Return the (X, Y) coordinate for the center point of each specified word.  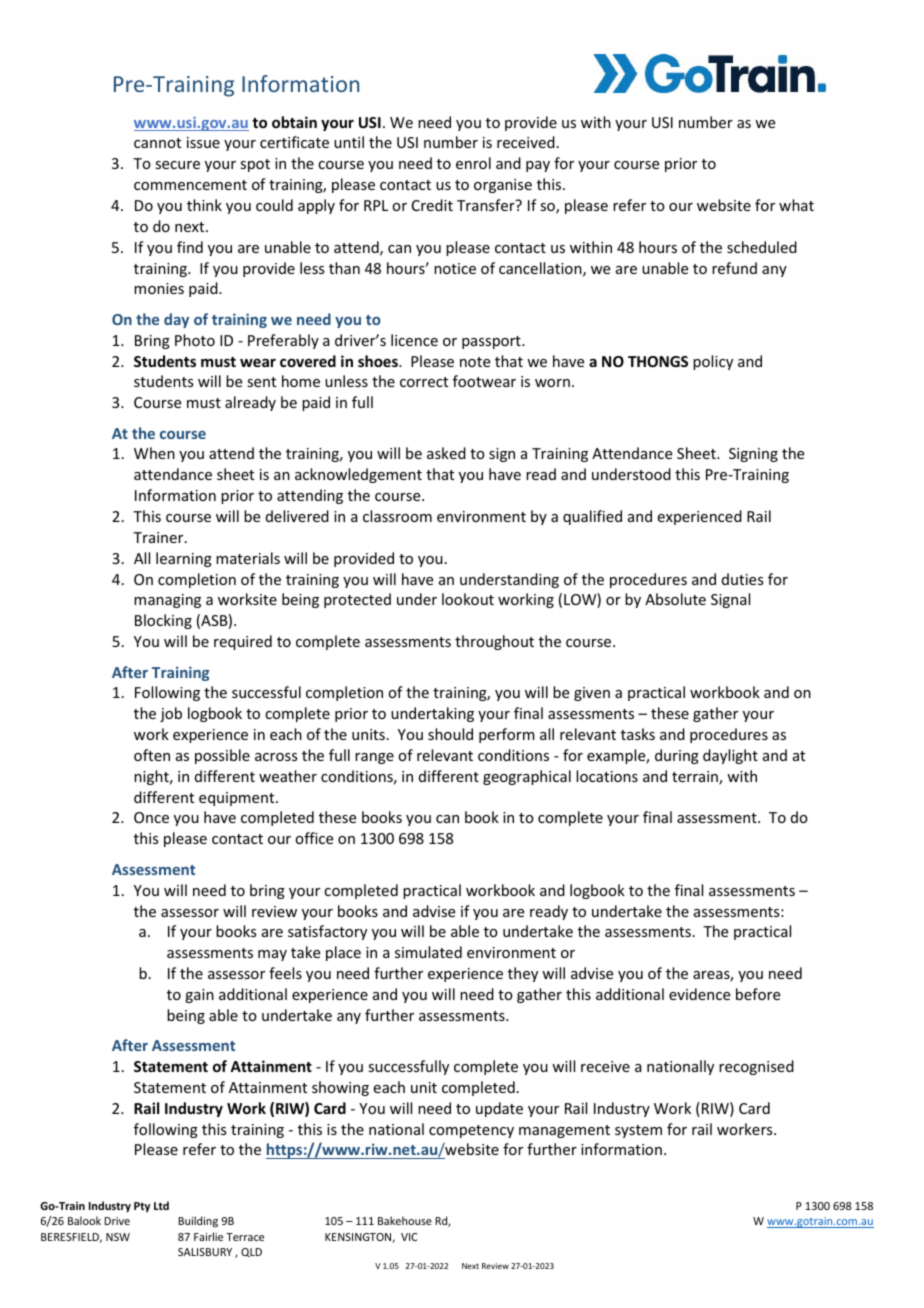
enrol (473, 163)
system (638, 1131)
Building (198, 1222)
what (796, 205)
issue (203, 142)
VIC (409, 1237)
